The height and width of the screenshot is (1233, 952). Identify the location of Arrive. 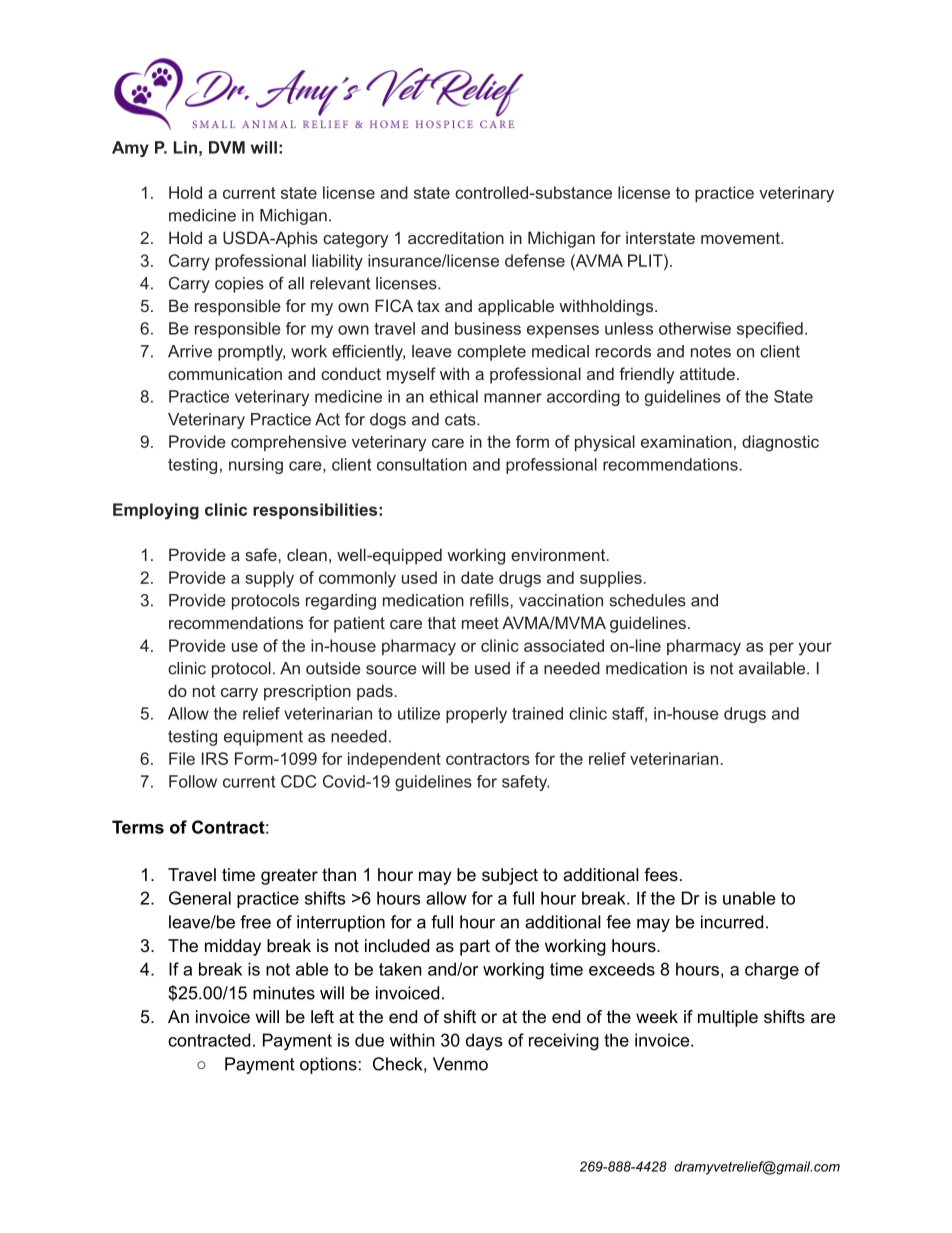
(190, 351).
